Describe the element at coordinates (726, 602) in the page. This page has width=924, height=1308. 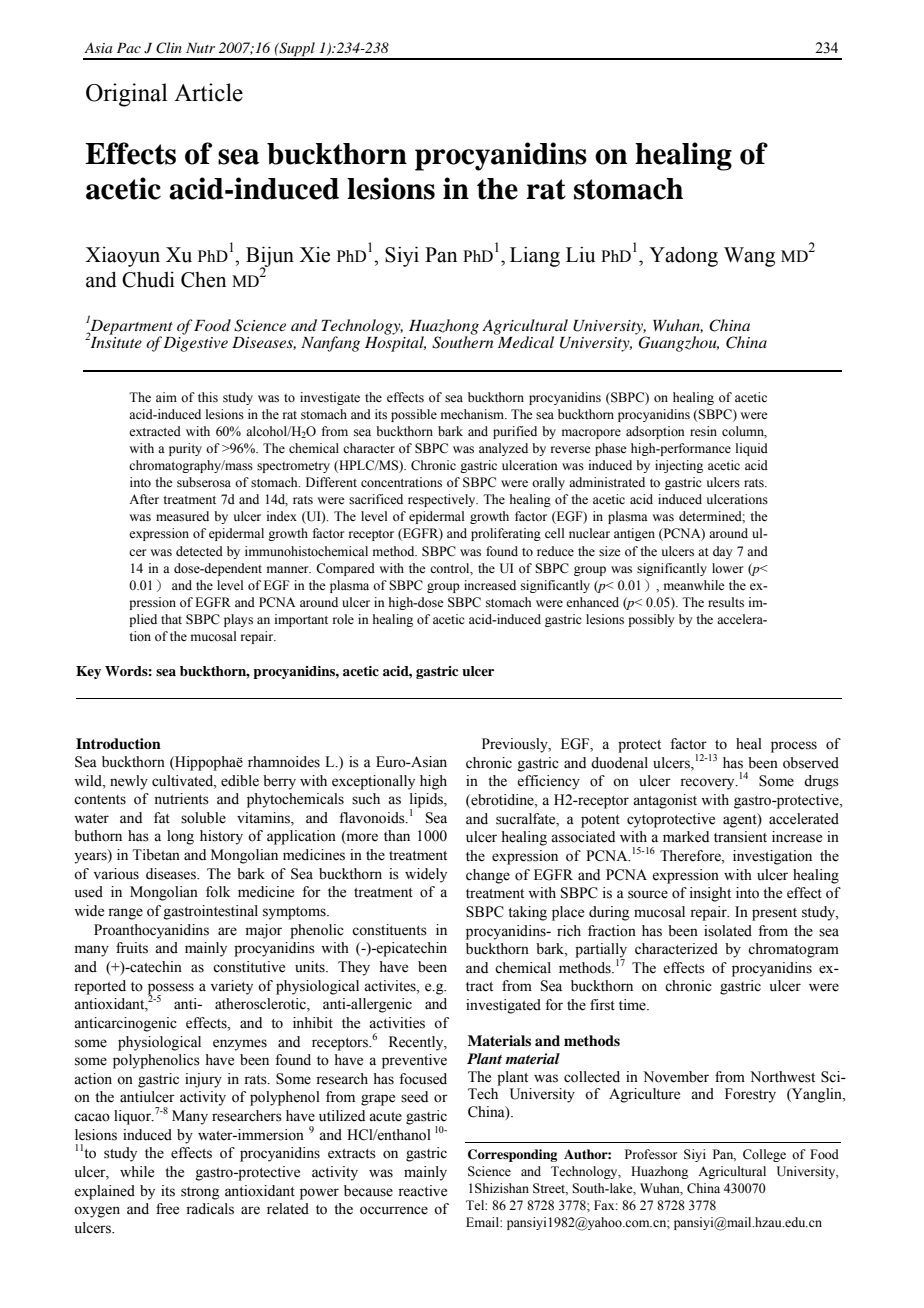
I see `results` at that location.
